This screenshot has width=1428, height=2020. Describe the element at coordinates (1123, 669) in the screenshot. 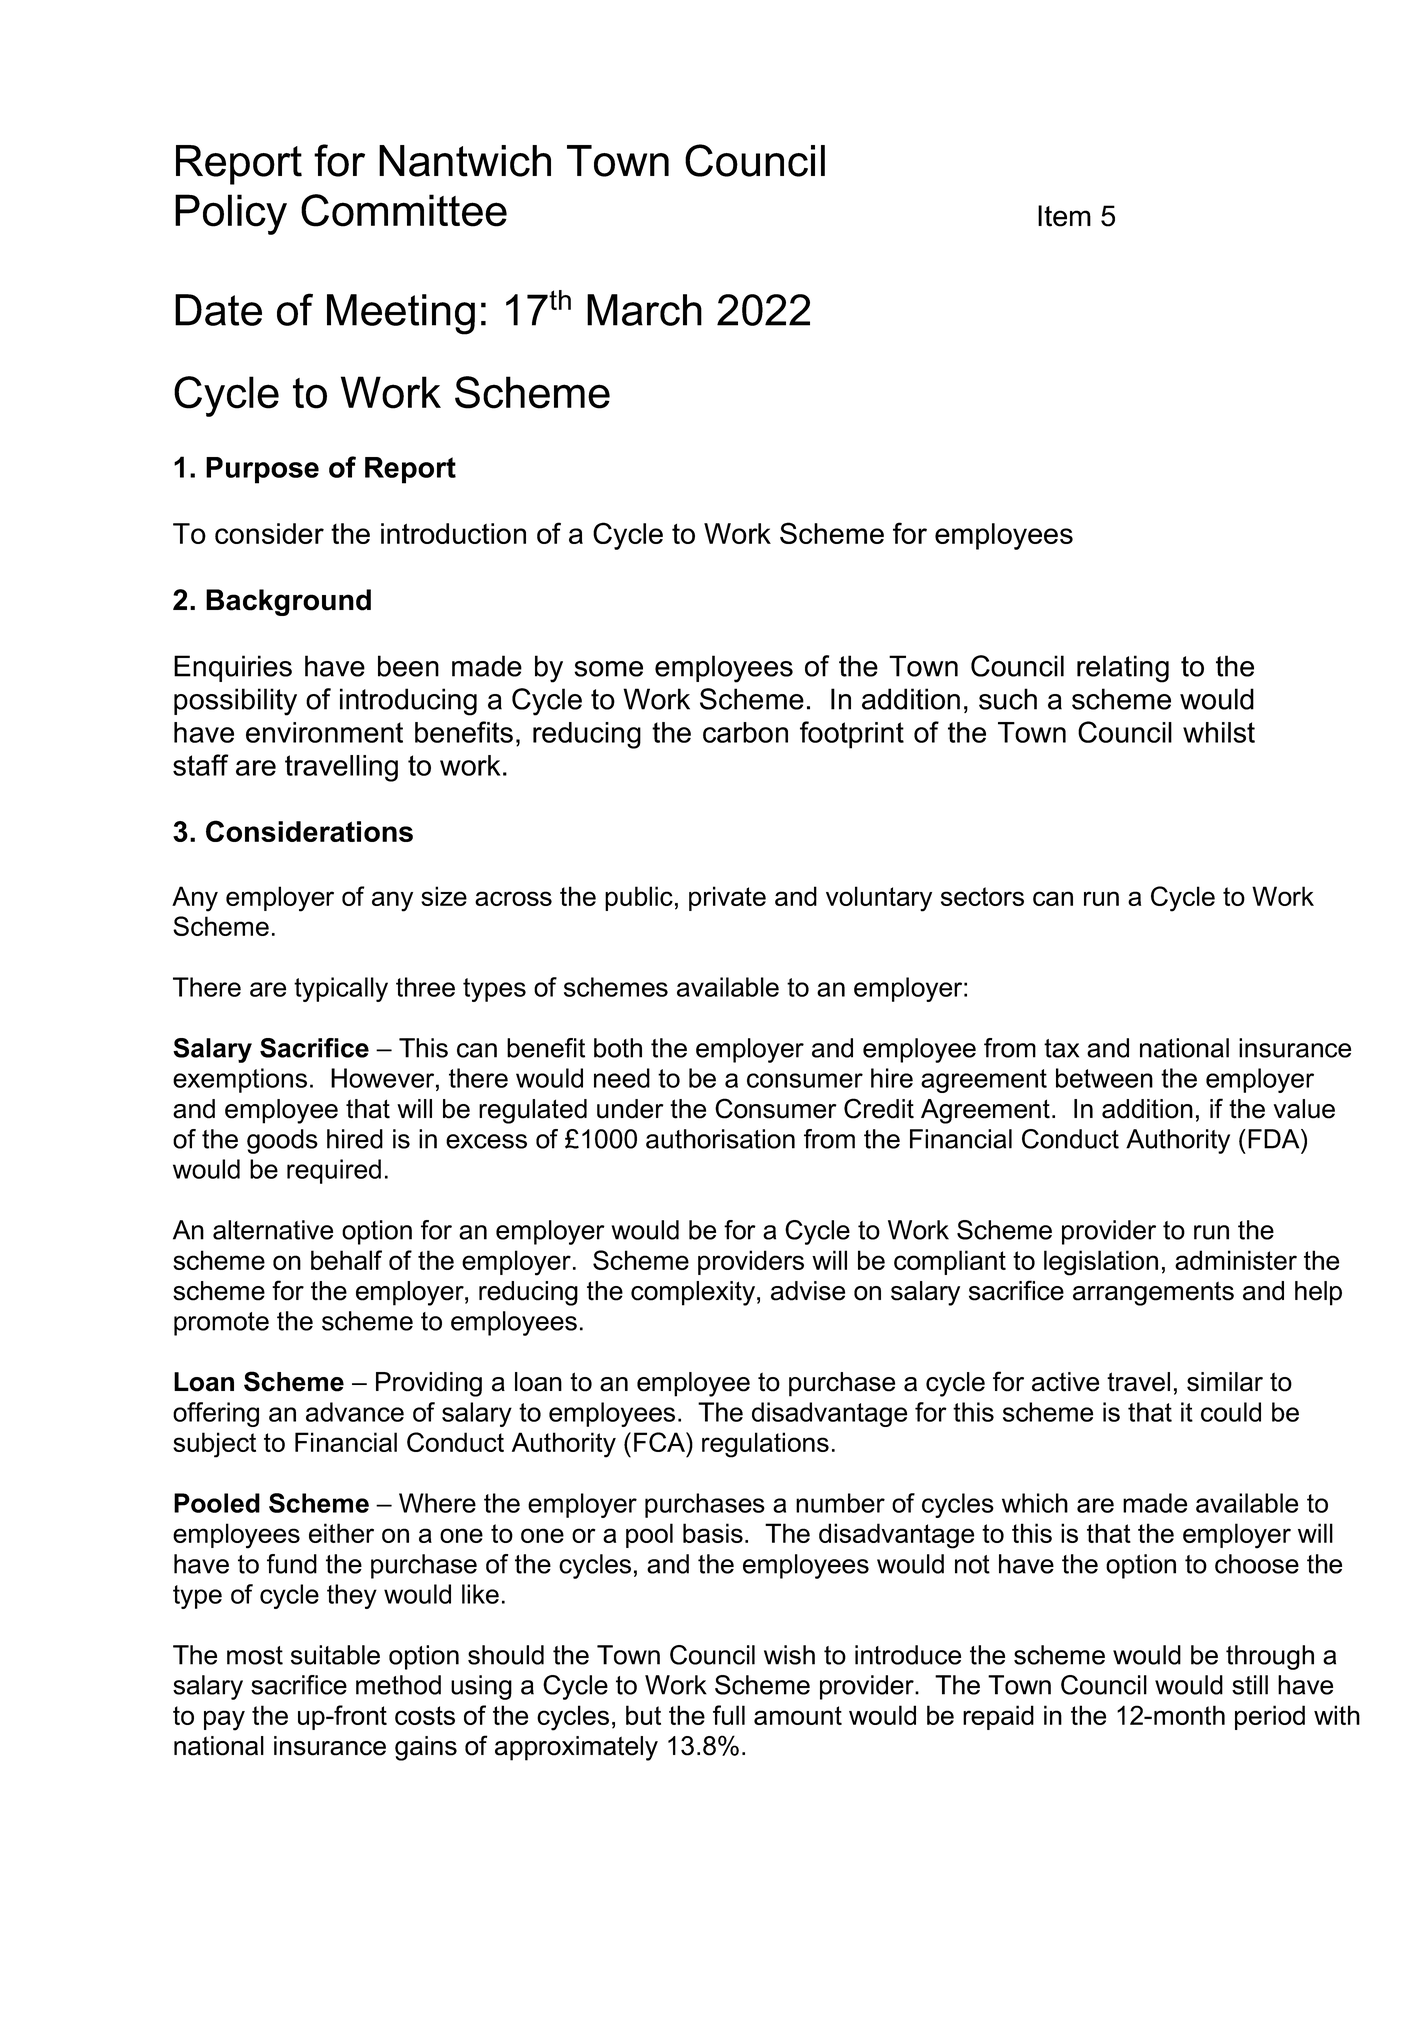

I see `relating` at that location.
